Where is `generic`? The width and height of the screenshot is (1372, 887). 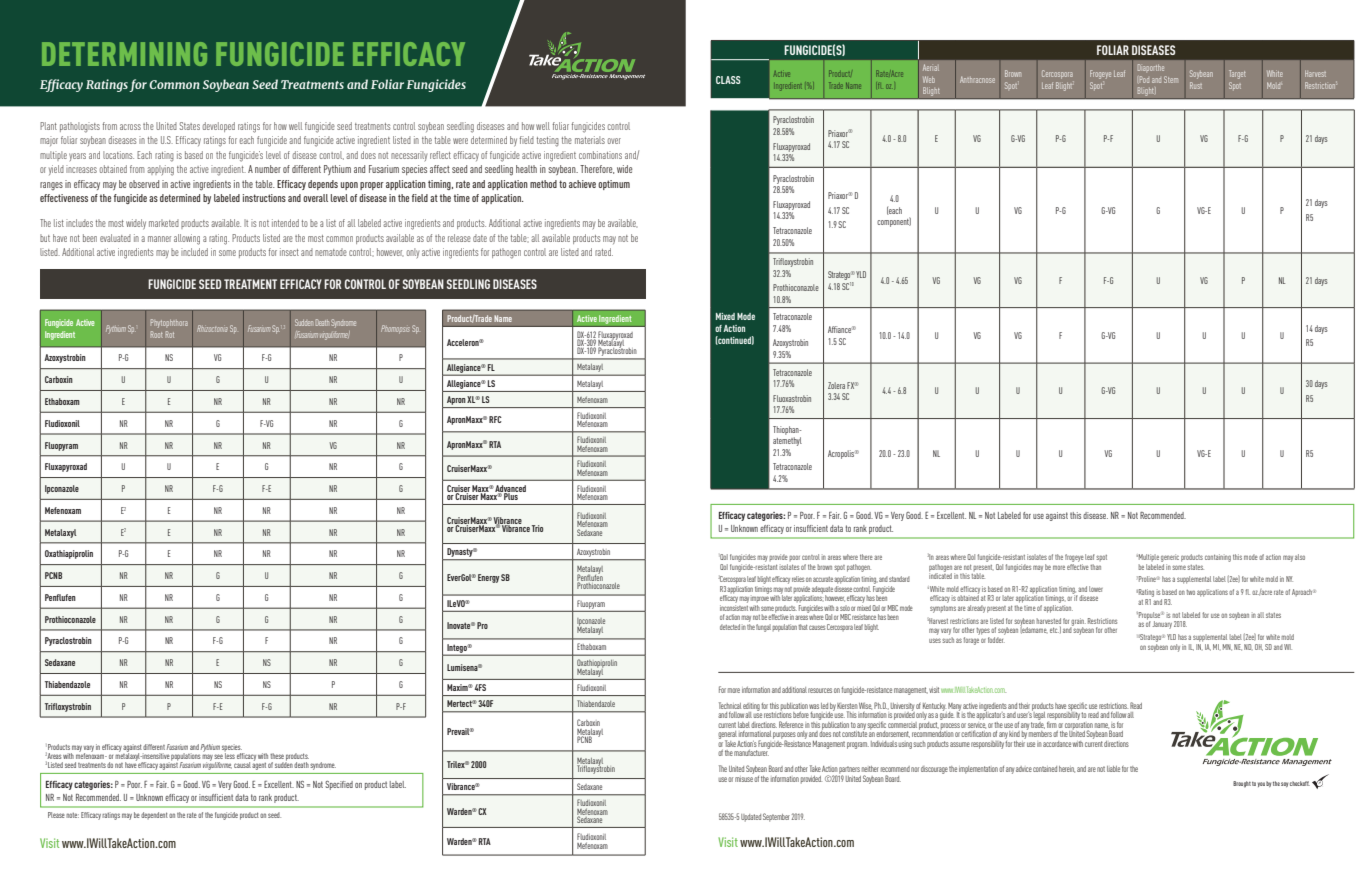 generic is located at coordinates (1170, 558).
